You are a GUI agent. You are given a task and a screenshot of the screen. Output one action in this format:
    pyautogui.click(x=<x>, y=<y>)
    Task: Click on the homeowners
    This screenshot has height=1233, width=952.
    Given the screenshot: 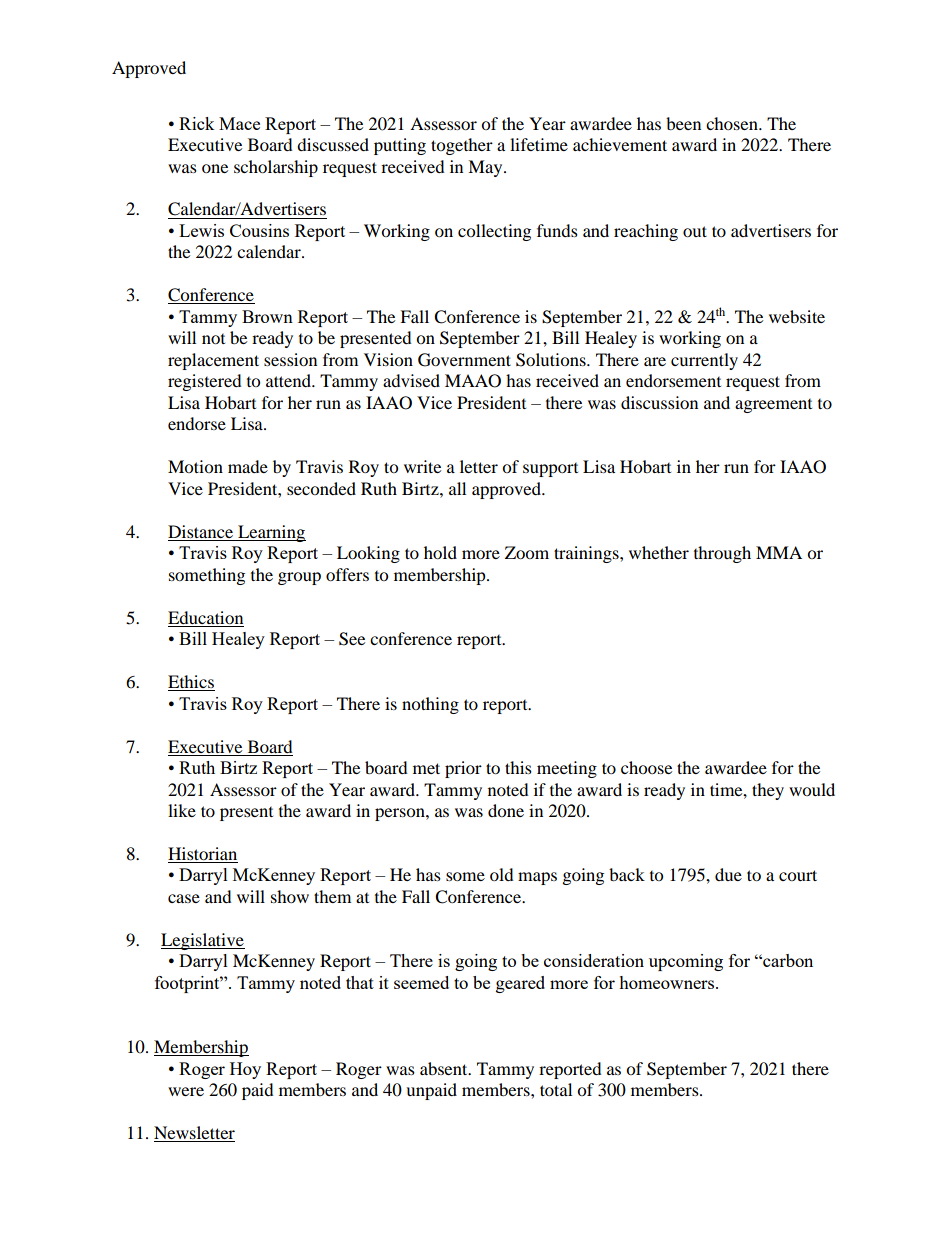 What is the action you would take?
    pyautogui.click(x=668, y=982)
